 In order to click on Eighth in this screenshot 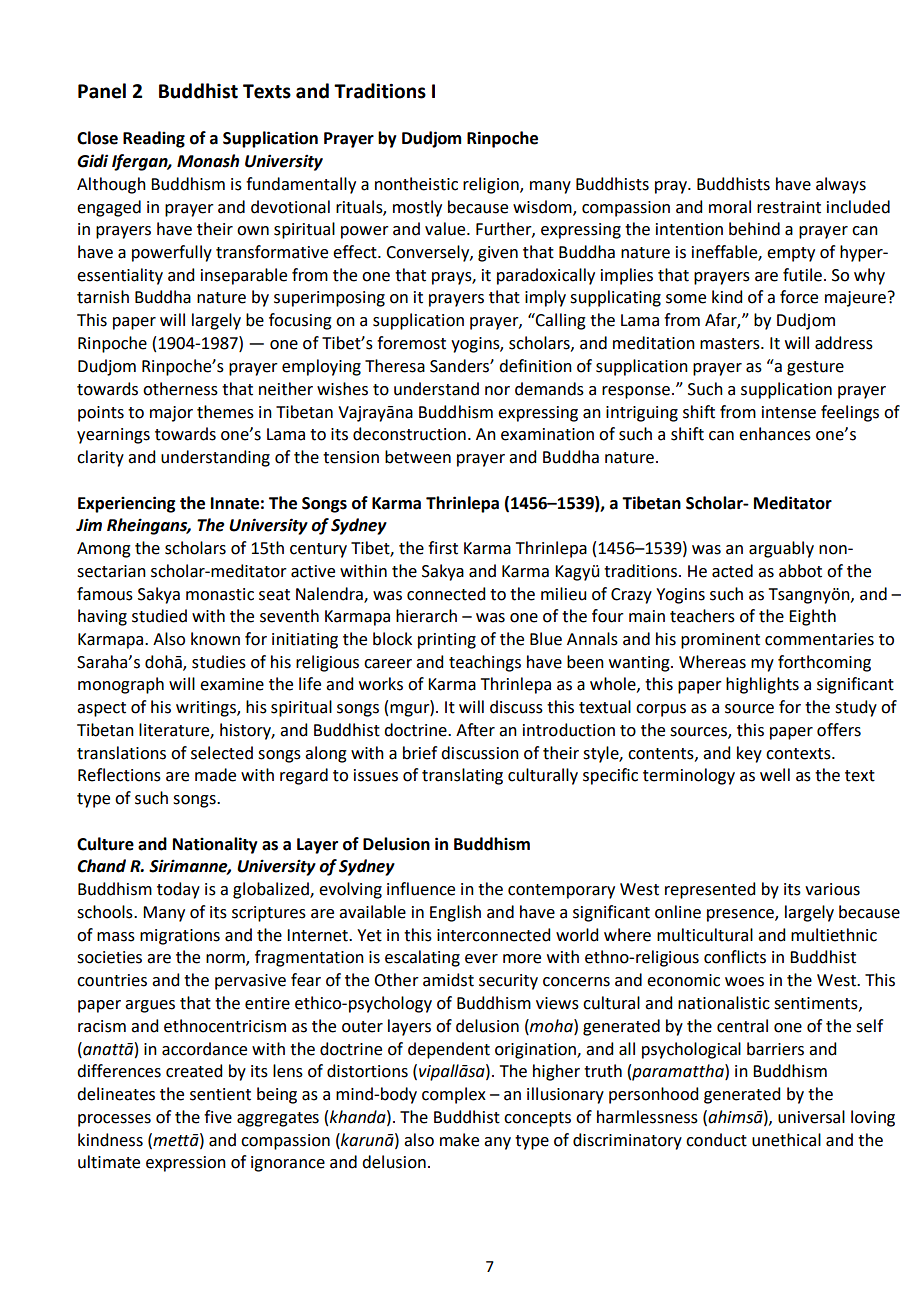, I will do `click(812, 617)`.
